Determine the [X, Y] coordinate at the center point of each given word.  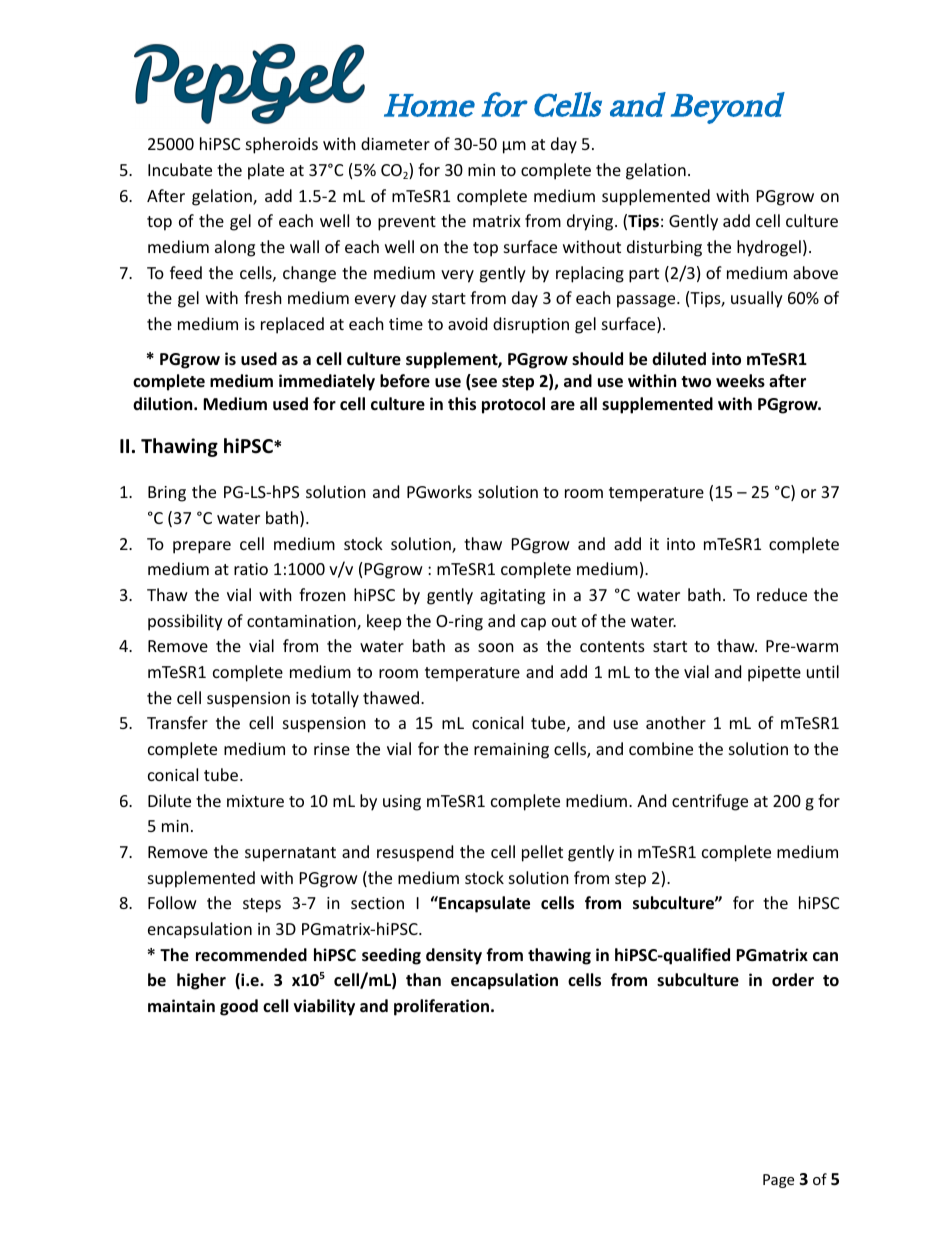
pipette [774, 674]
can [825, 956]
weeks [740, 381]
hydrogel [769, 248]
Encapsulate [483, 904]
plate [266, 171]
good [239, 1007]
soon [496, 647]
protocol [513, 405]
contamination [302, 622]
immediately [327, 382]
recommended [251, 955]
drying [591, 222]
